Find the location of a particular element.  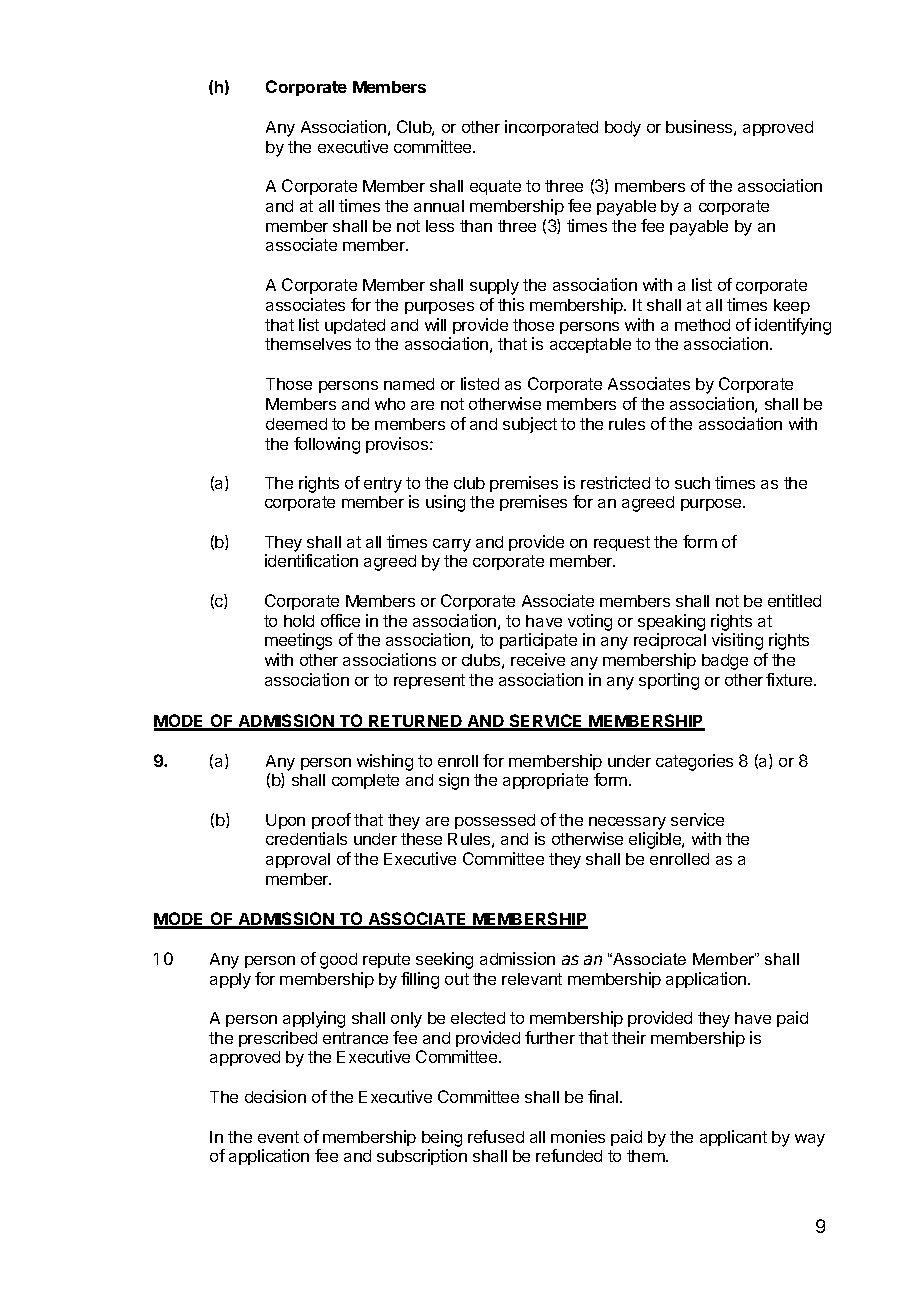

body is located at coordinates (623, 129).
